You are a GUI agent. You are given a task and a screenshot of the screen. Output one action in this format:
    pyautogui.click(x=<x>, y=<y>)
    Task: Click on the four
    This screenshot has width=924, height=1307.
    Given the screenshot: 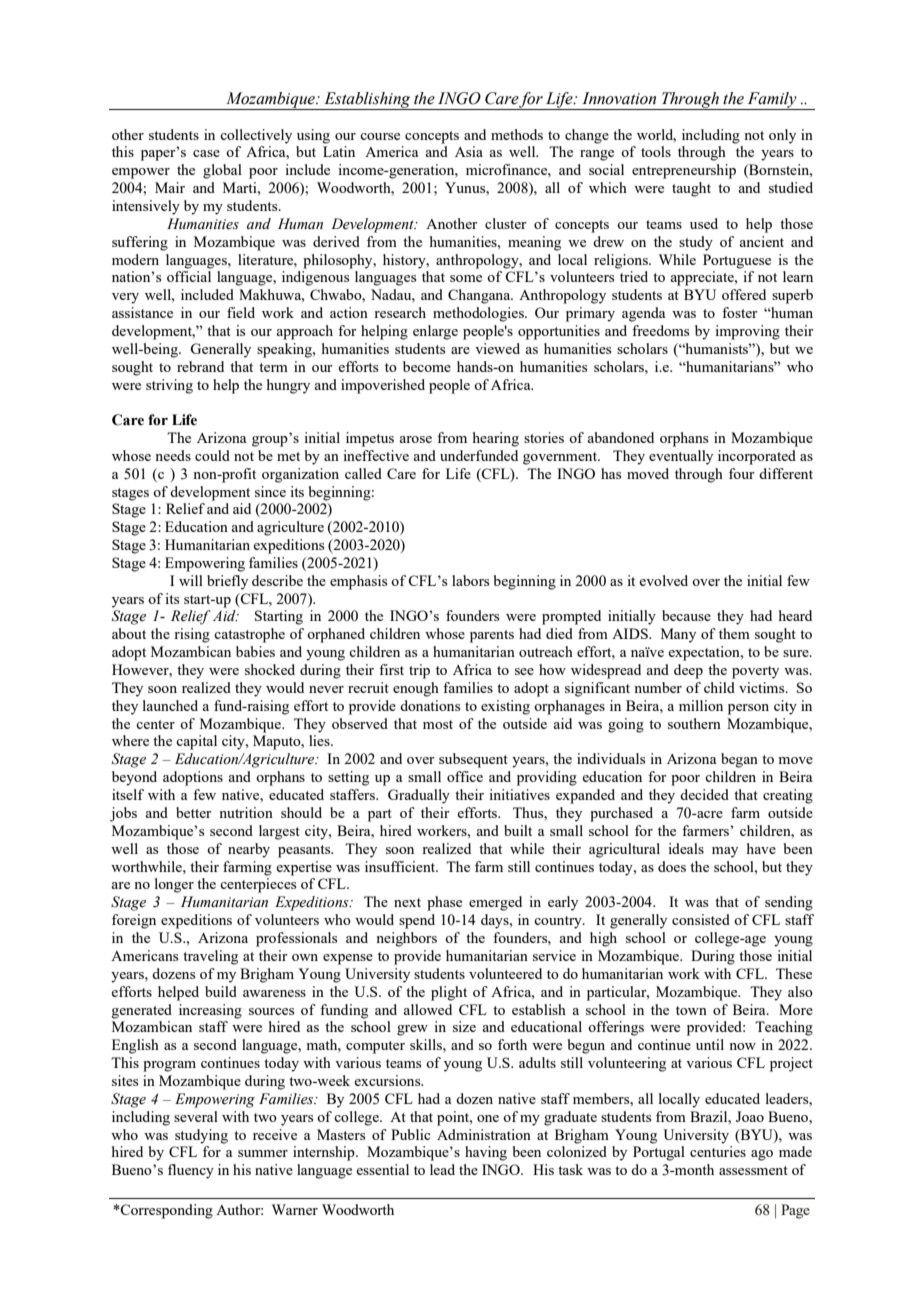 What is the action you would take?
    pyautogui.click(x=742, y=473)
